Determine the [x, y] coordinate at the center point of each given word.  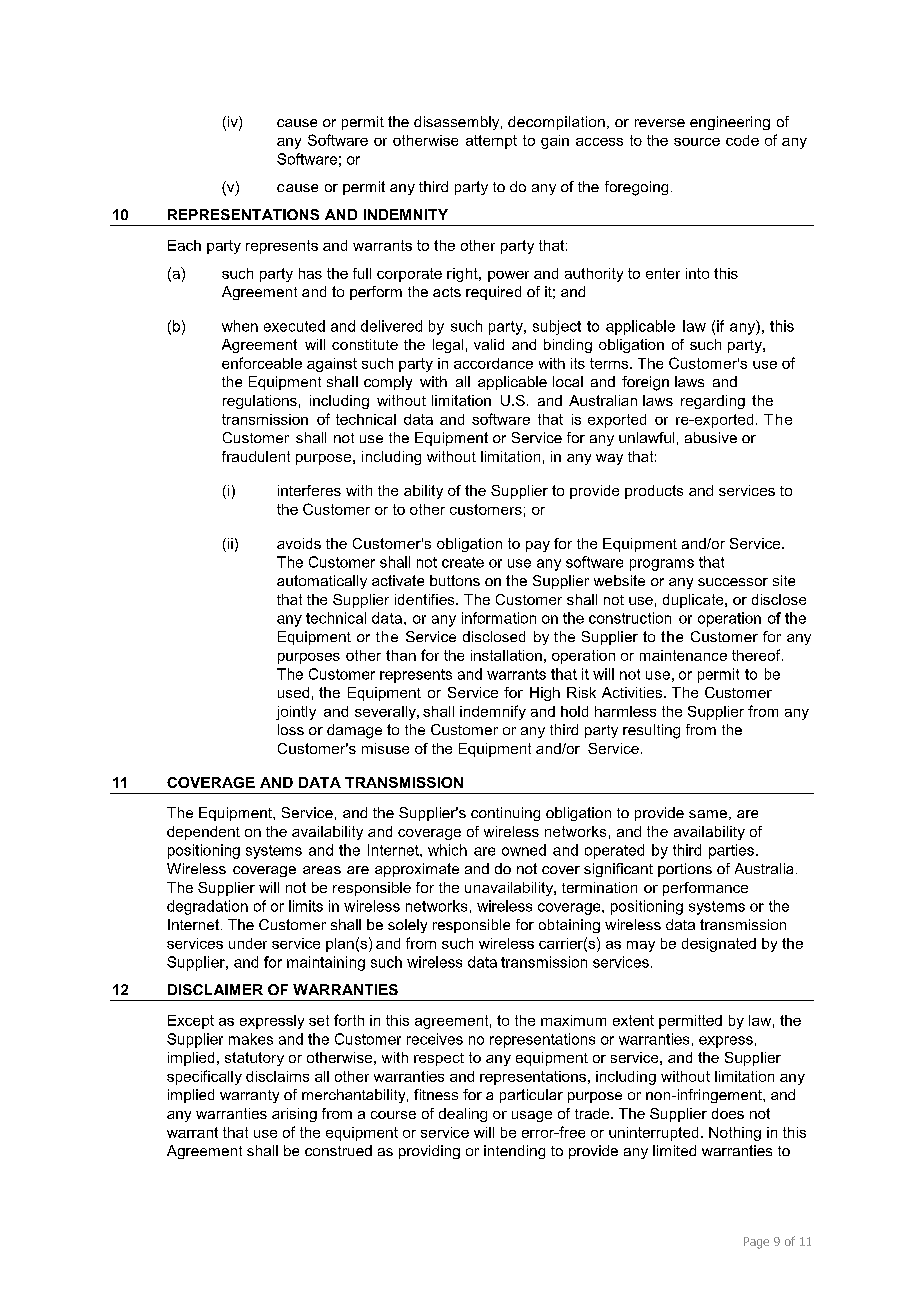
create [463, 562]
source [697, 142]
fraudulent [256, 456]
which [447, 850]
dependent [203, 833]
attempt [491, 142]
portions [685, 870]
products [654, 492]
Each [184, 245]
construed [338, 1150]
